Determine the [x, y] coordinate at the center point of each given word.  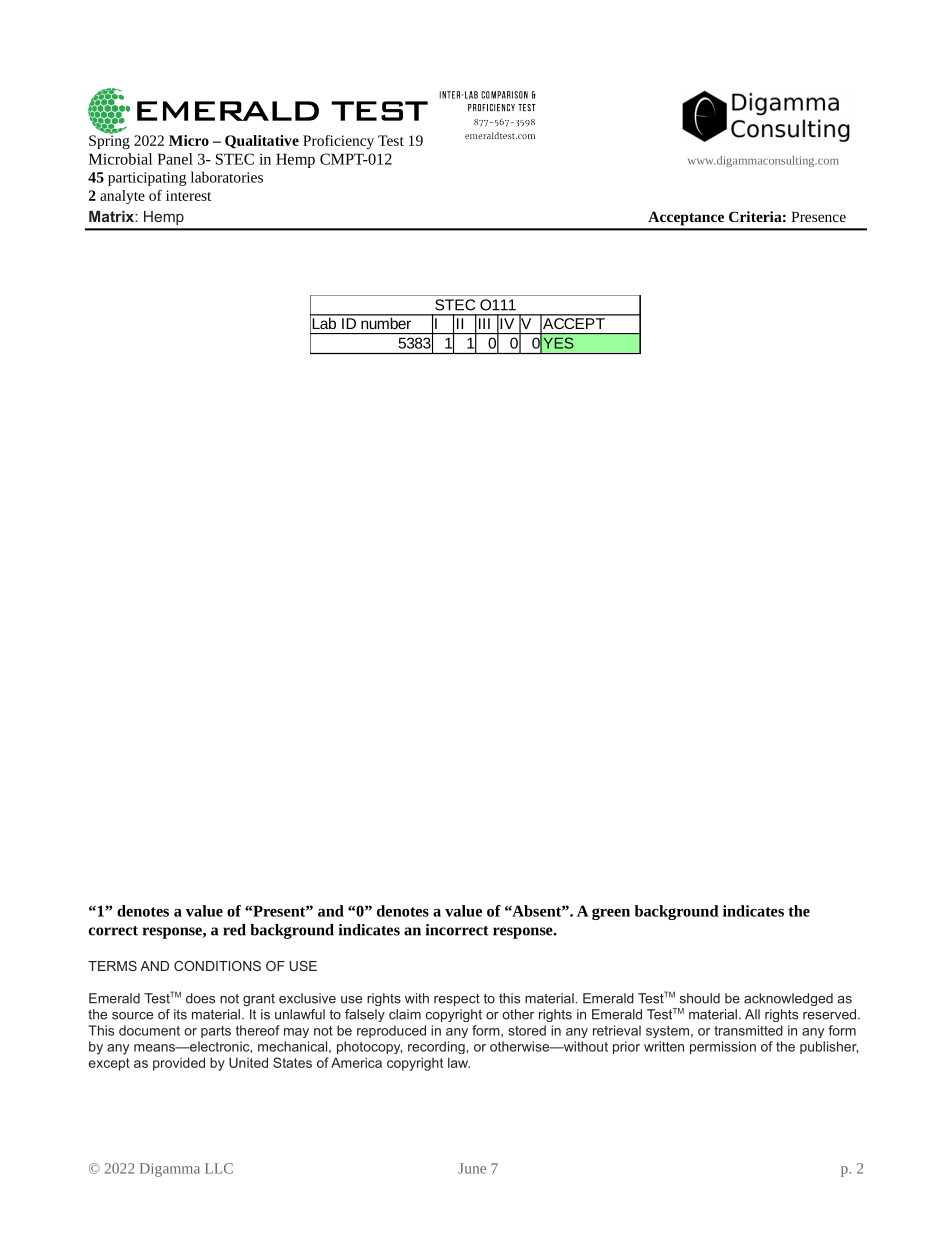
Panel [175, 159]
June [472, 1168]
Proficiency [338, 142]
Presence [818, 217]
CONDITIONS [217, 966]
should [700, 998]
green [611, 914]
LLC [219, 1168]
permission [723, 1047]
